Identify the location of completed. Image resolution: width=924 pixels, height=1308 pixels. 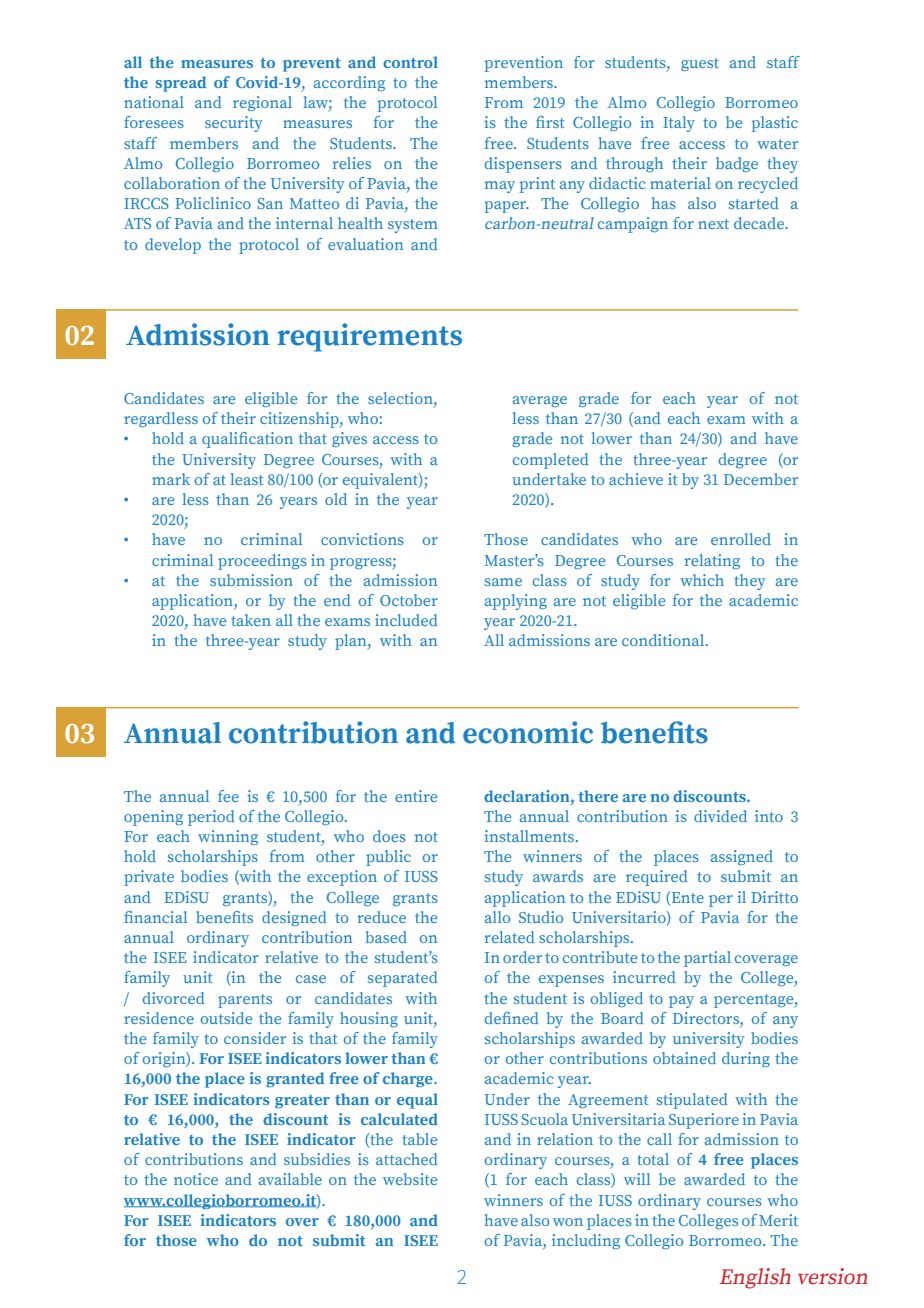
(551, 461).
